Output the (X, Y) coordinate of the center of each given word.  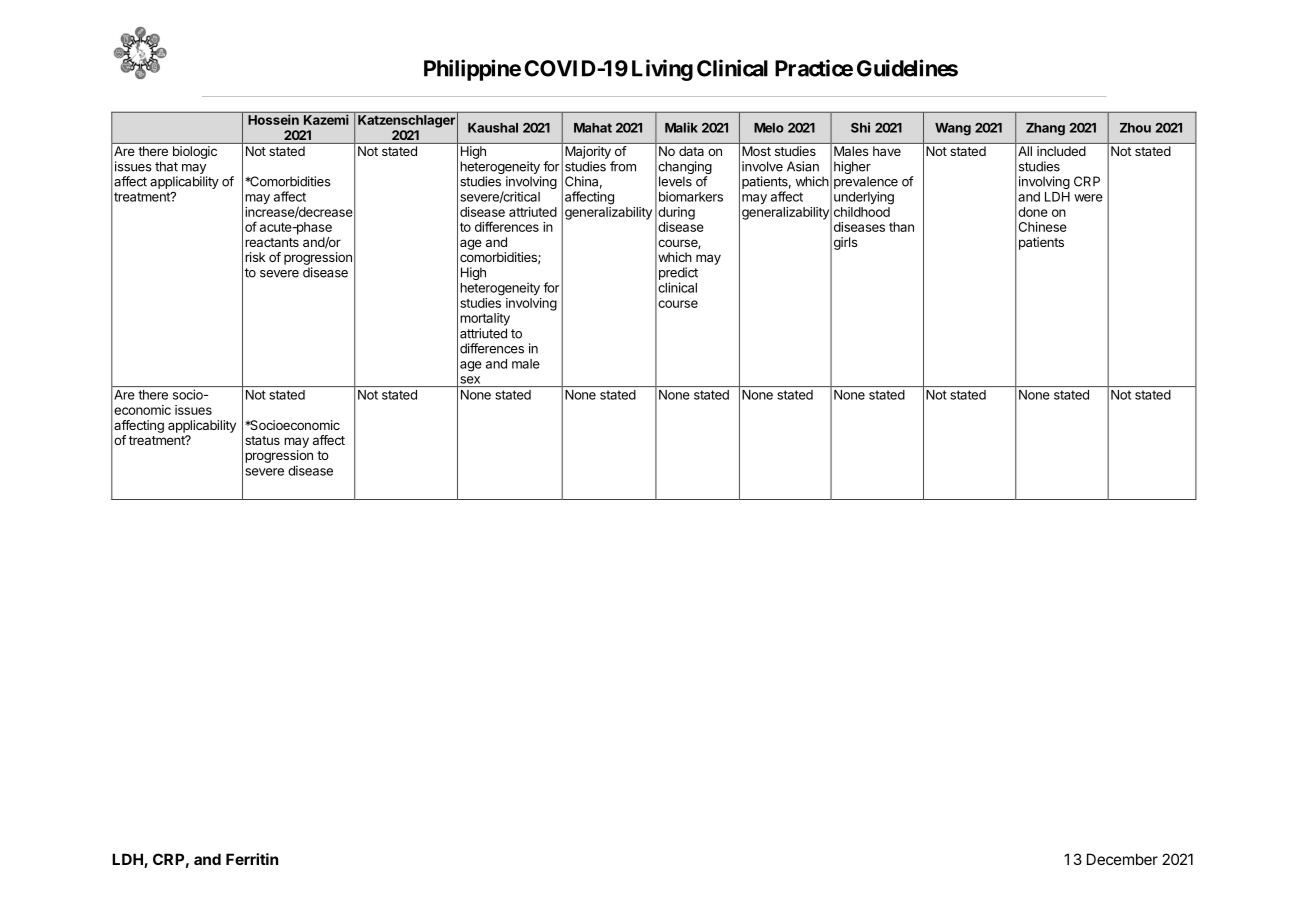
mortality (485, 319)
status (262, 440)
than (901, 227)
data (691, 151)
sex (470, 380)
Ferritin (252, 859)
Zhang (1045, 129)
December (1122, 859)
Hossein (273, 119)
